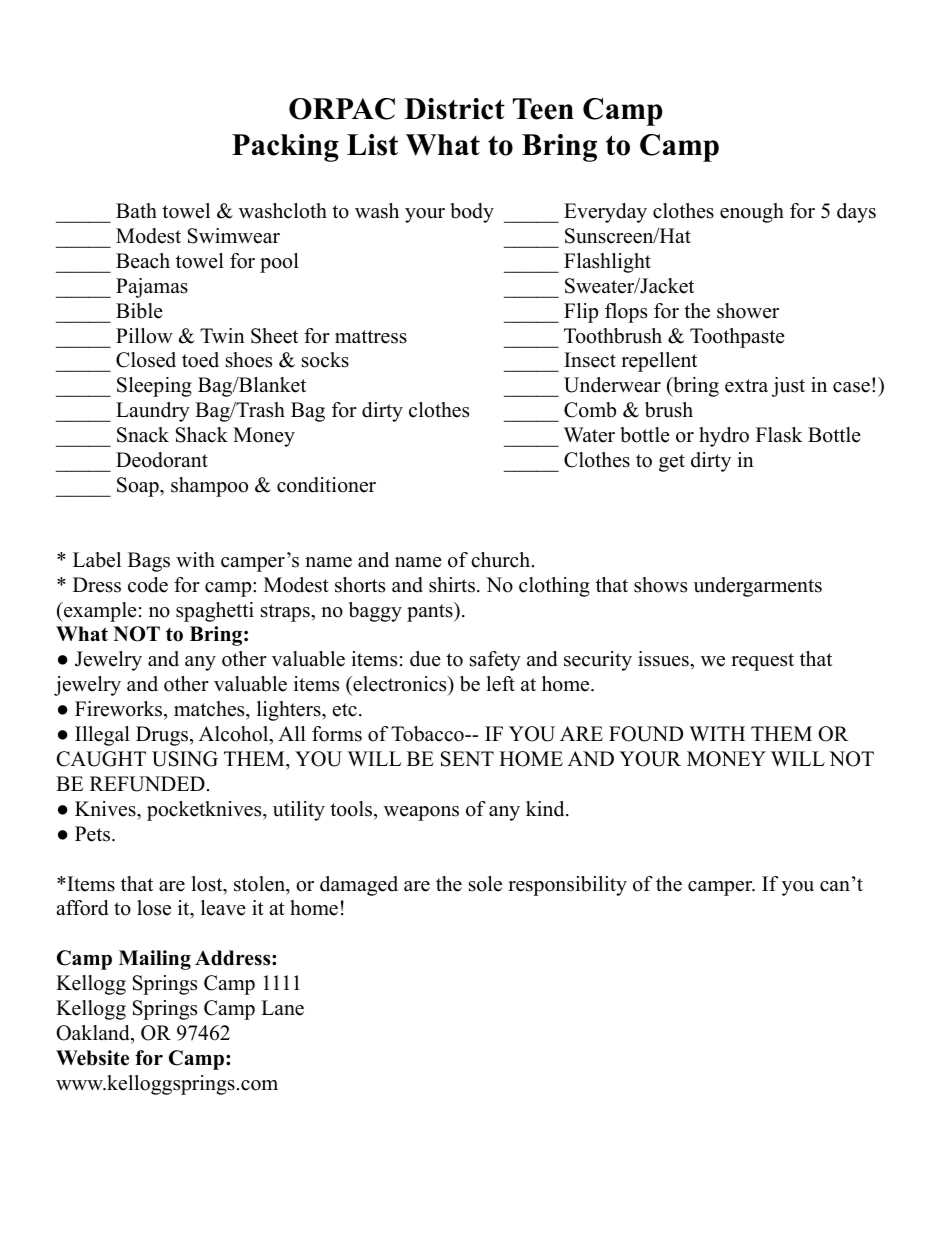  I want to click on undergarments, so click(757, 587).
